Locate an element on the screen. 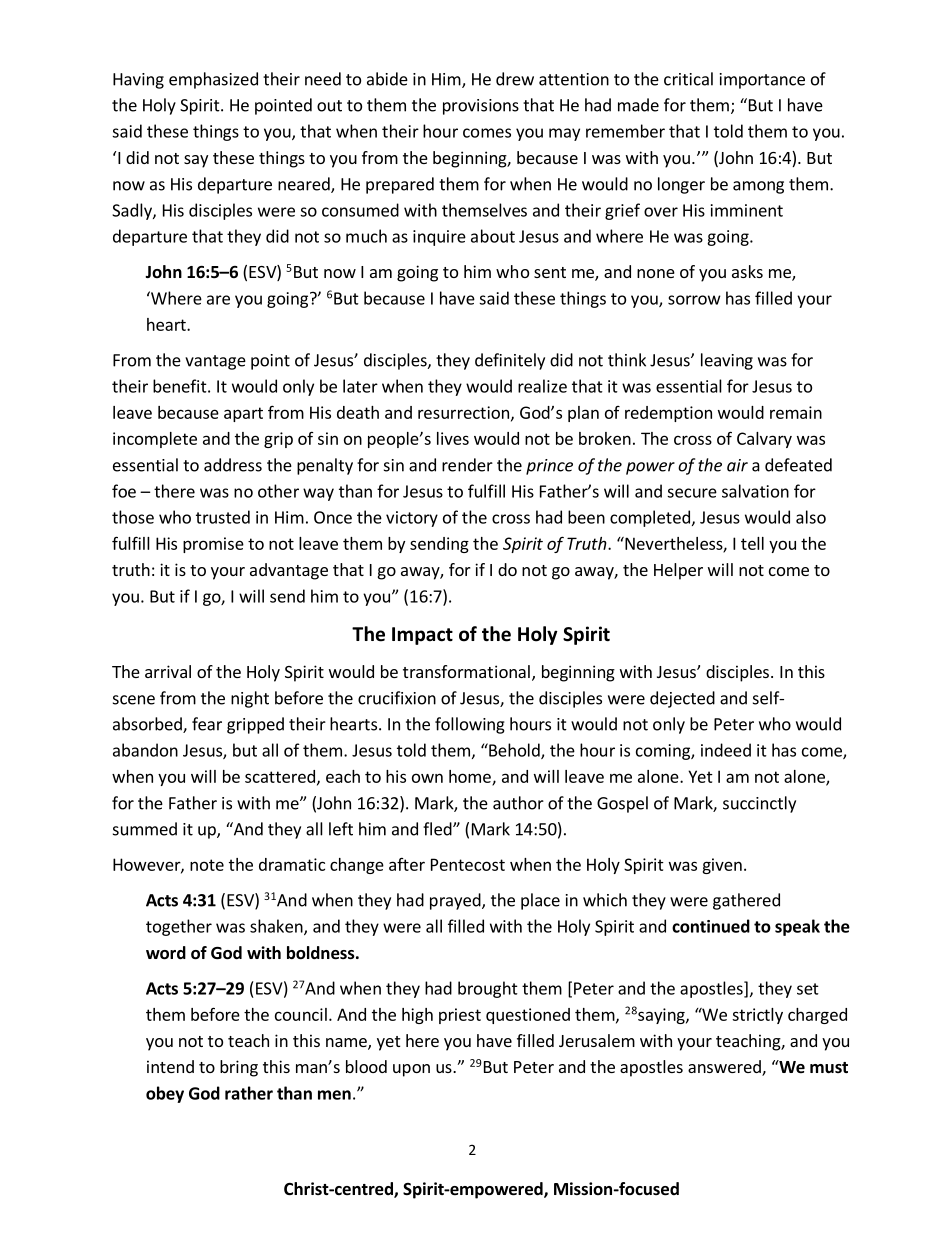 The width and height of the screenshot is (952, 1233). tell is located at coordinates (752, 543).
